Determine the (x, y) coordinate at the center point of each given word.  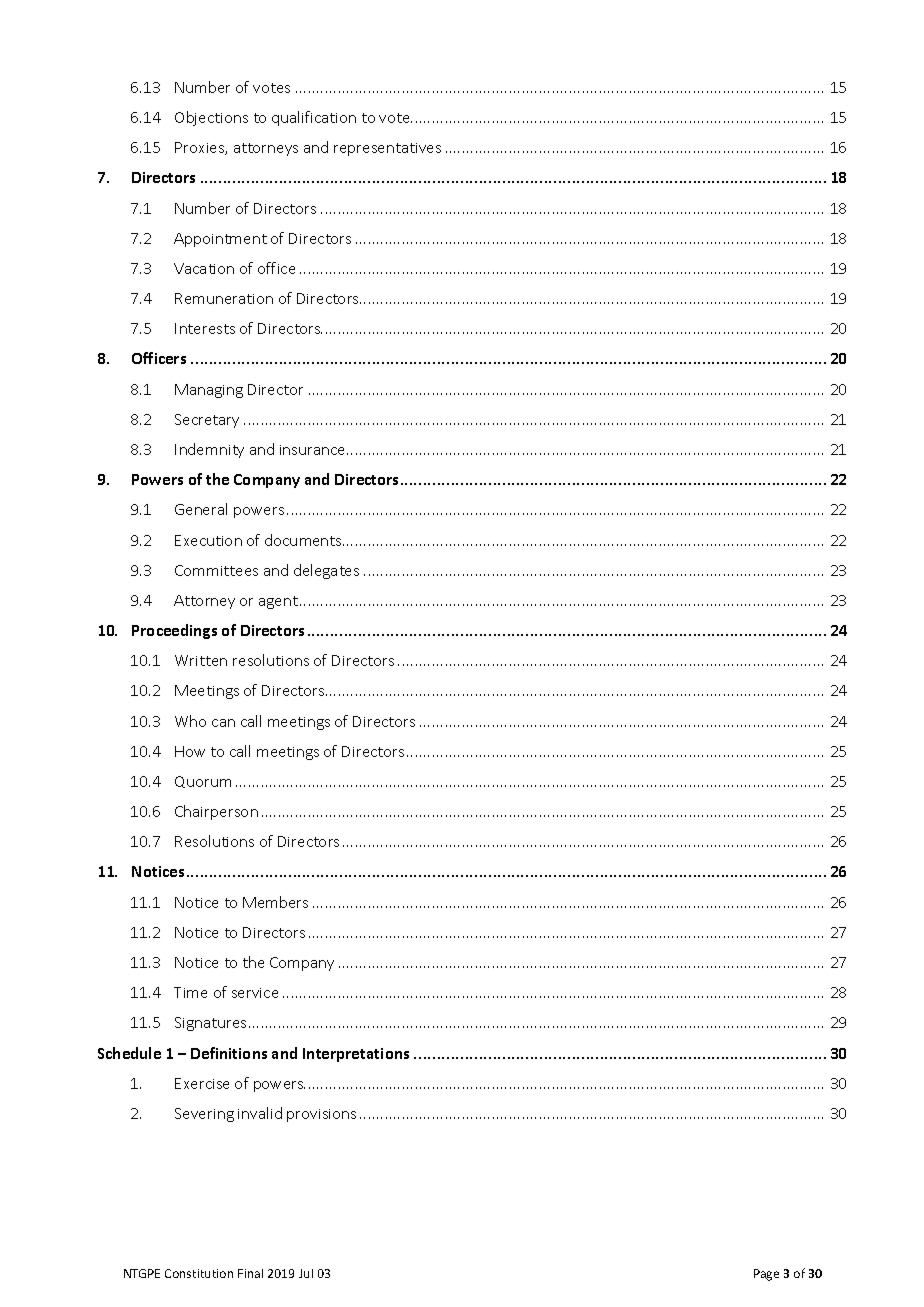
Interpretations (356, 1055)
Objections (211, 118)
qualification (314, 118)
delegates (326, 571)
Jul (306, 1273)
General (201, 509)
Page (766, 1275)
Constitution (199, 1273)
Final (250, 1273)
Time (190, 992)
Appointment (220, 240)
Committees (216, 570)
